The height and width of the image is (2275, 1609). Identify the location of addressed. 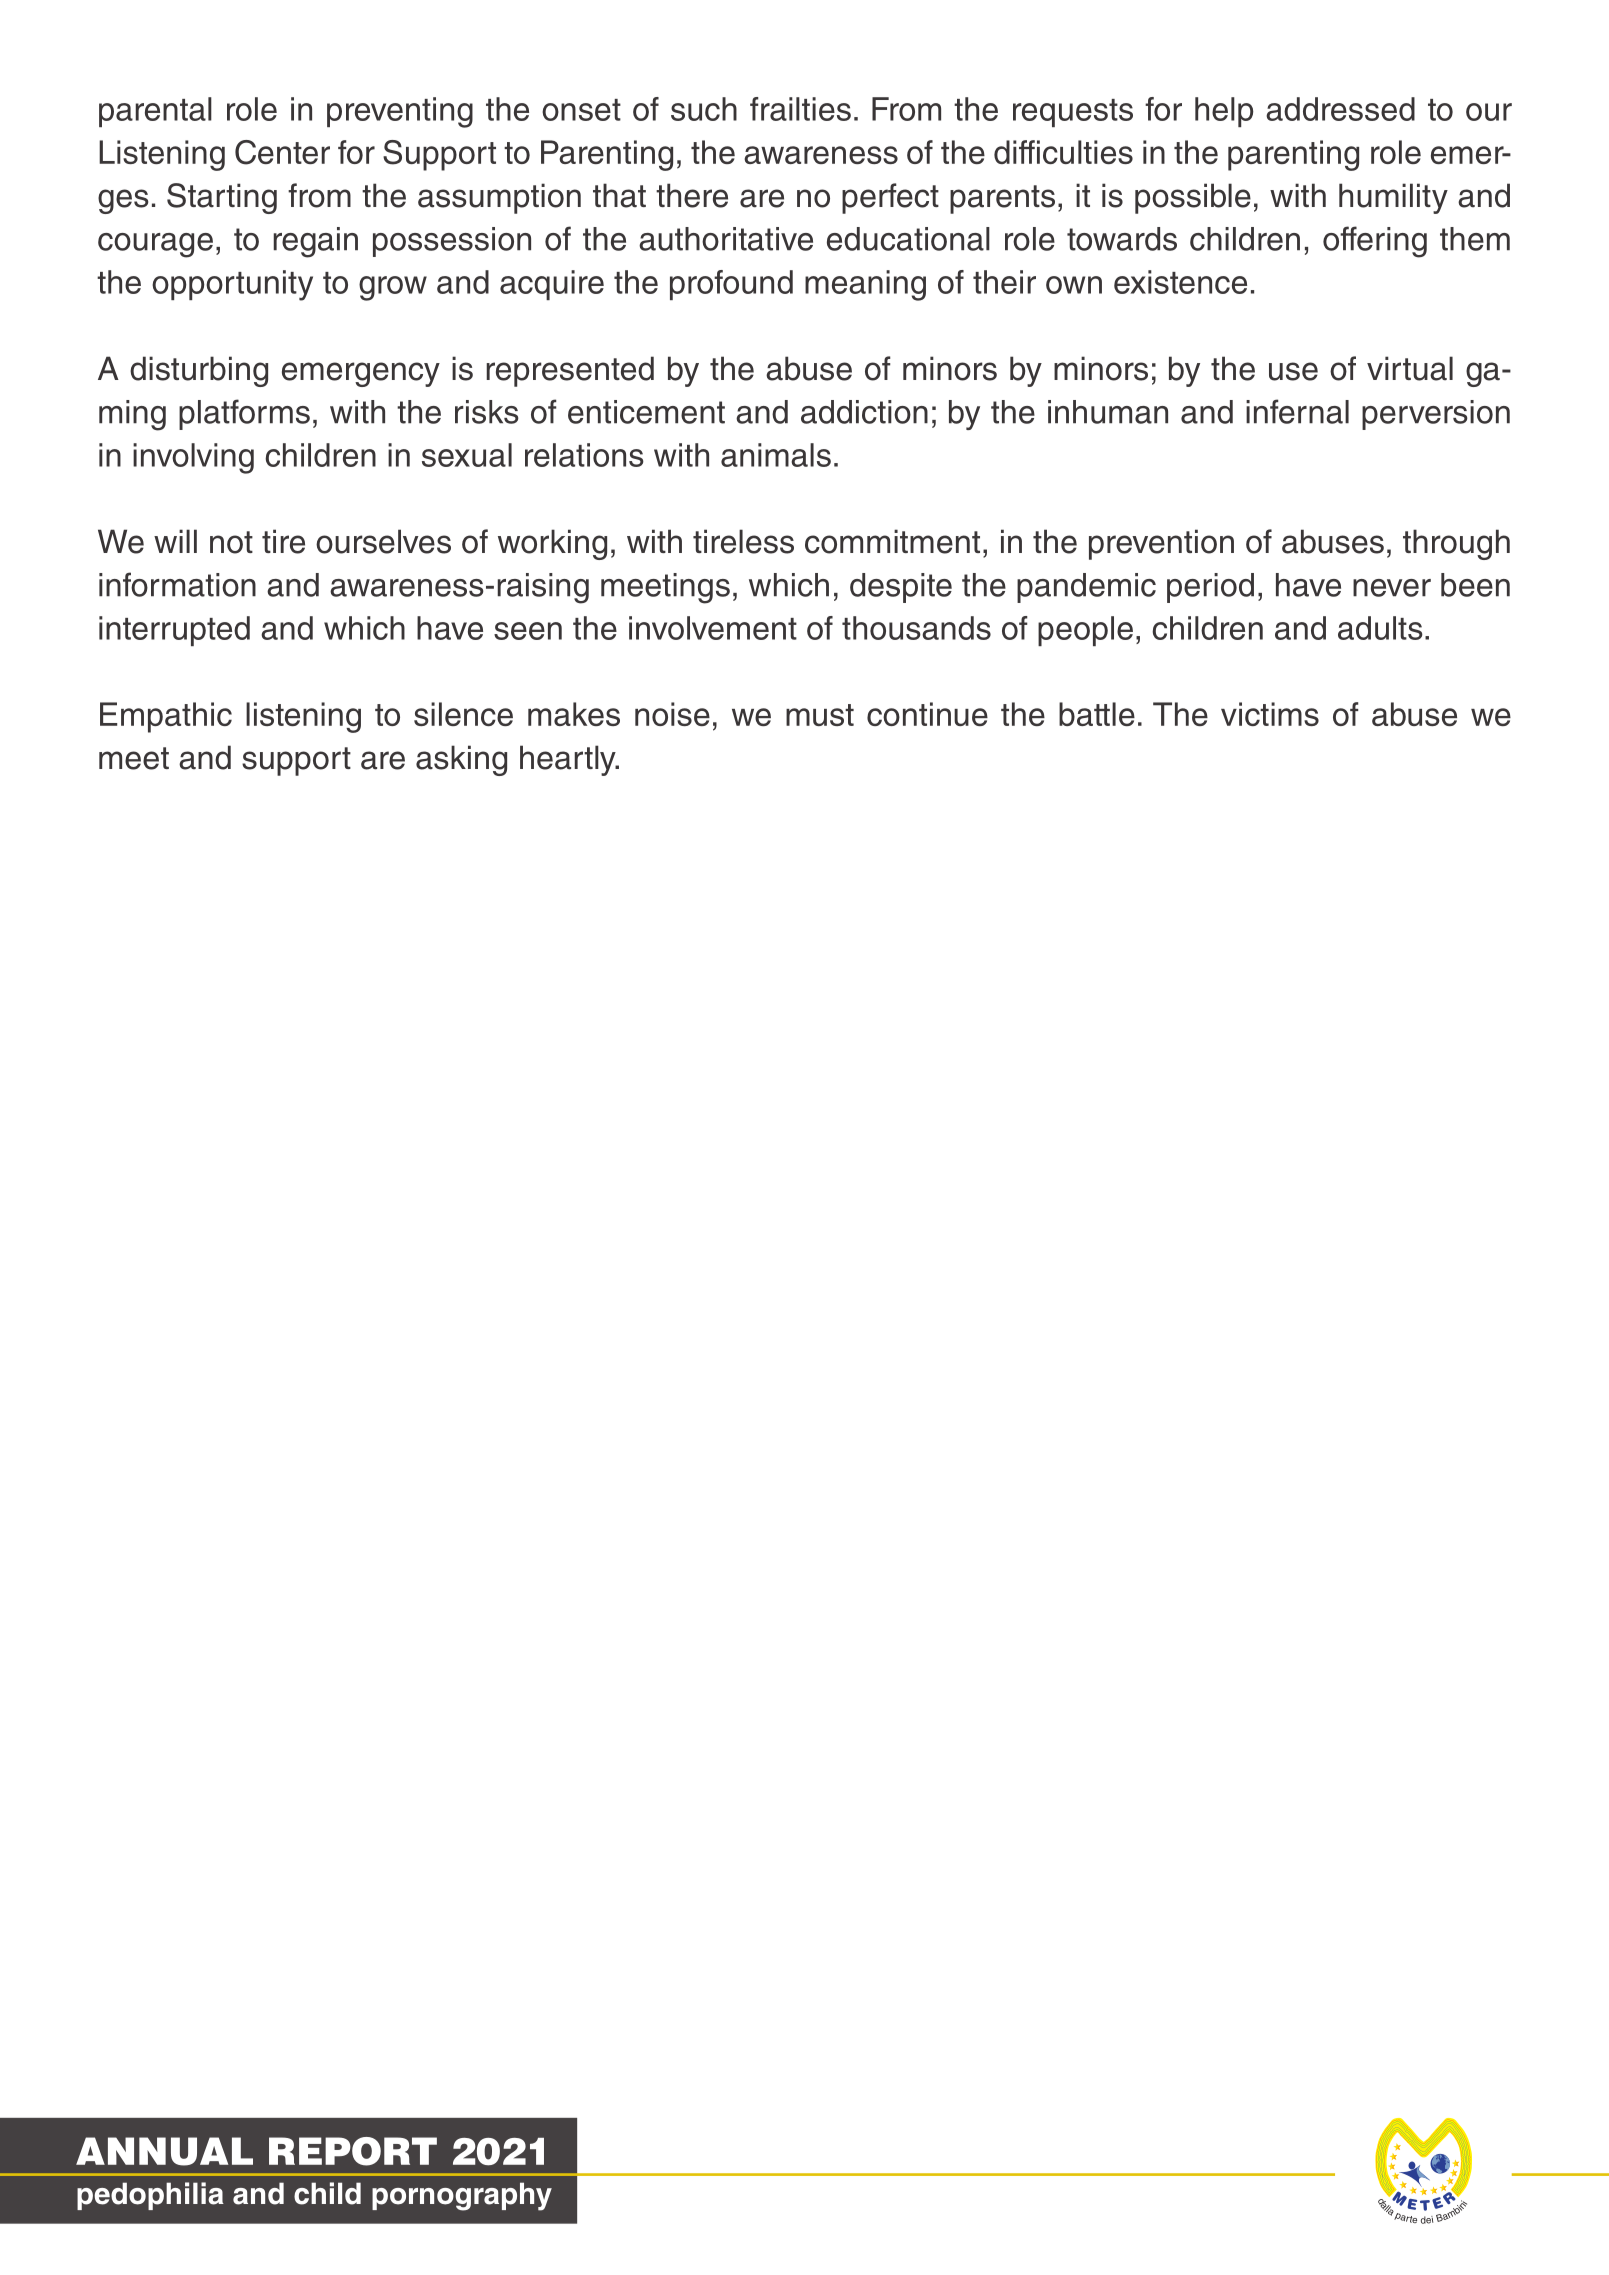
(1340, 109).
